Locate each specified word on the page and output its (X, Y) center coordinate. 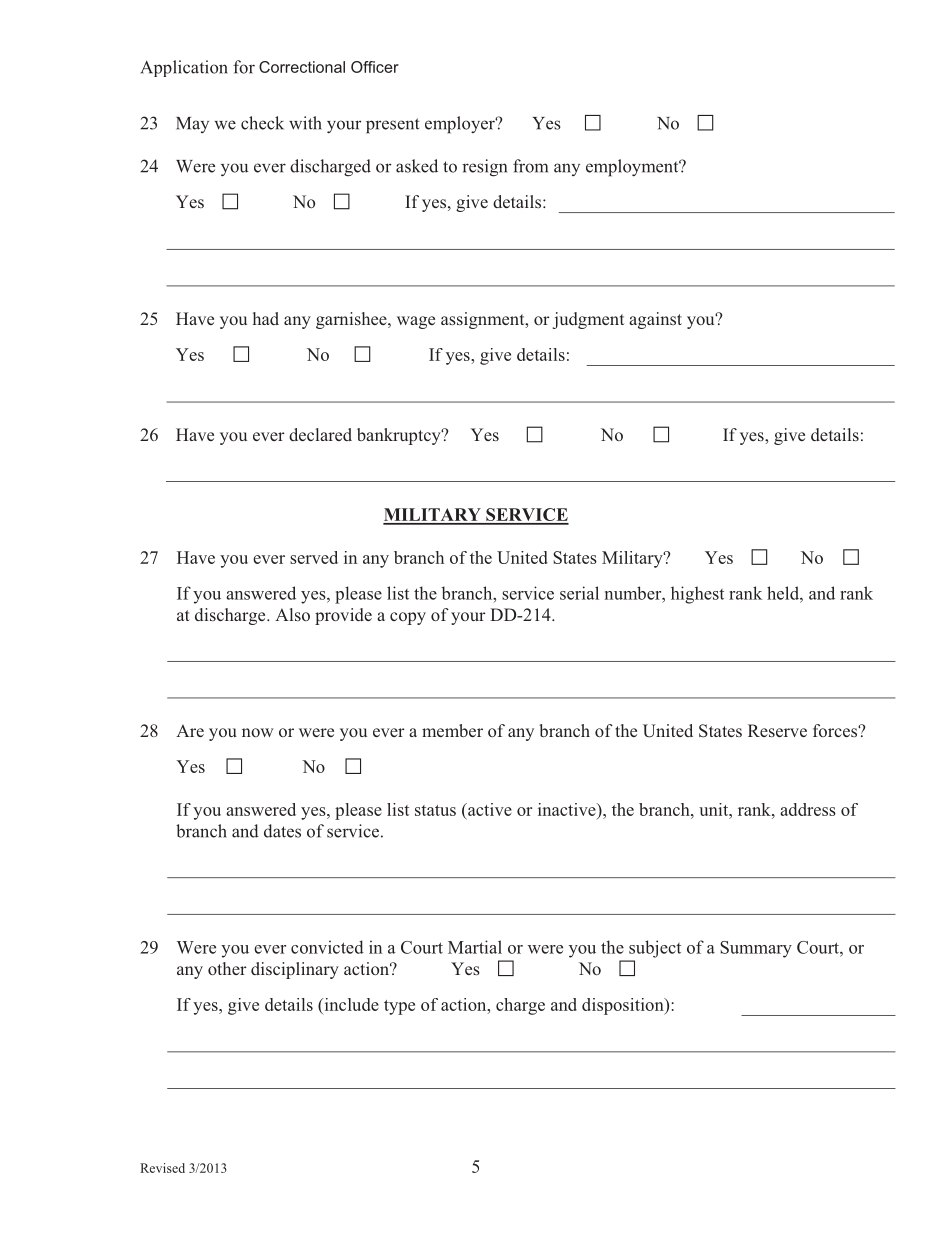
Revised (162, 1168)
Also (292, 614)
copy (408, 618)
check (262, 123)
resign (484, 168)
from (530, 166)
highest (697, 595)
